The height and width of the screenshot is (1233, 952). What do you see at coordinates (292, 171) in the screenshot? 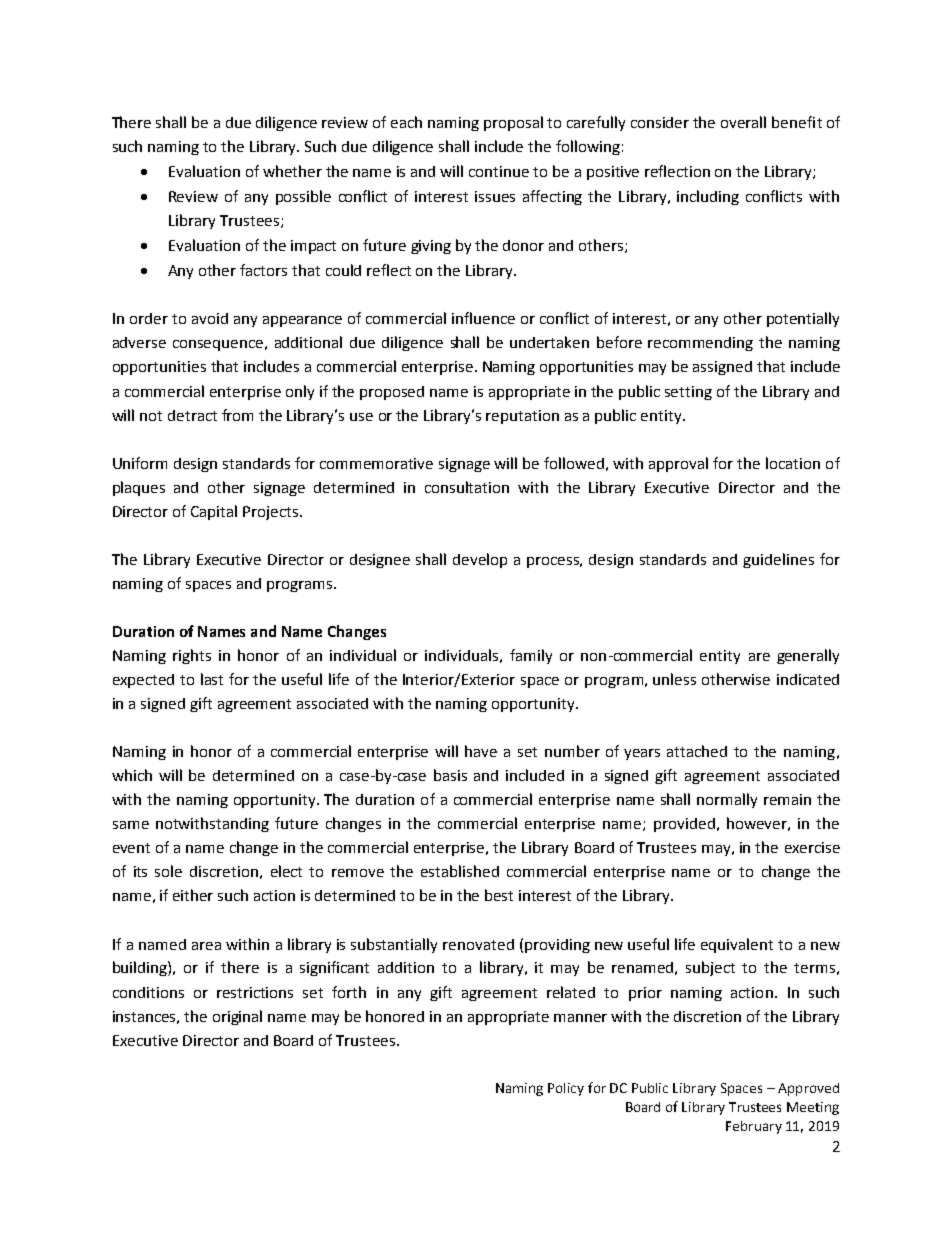
I see `whether` at bounding box center [292, 171].
